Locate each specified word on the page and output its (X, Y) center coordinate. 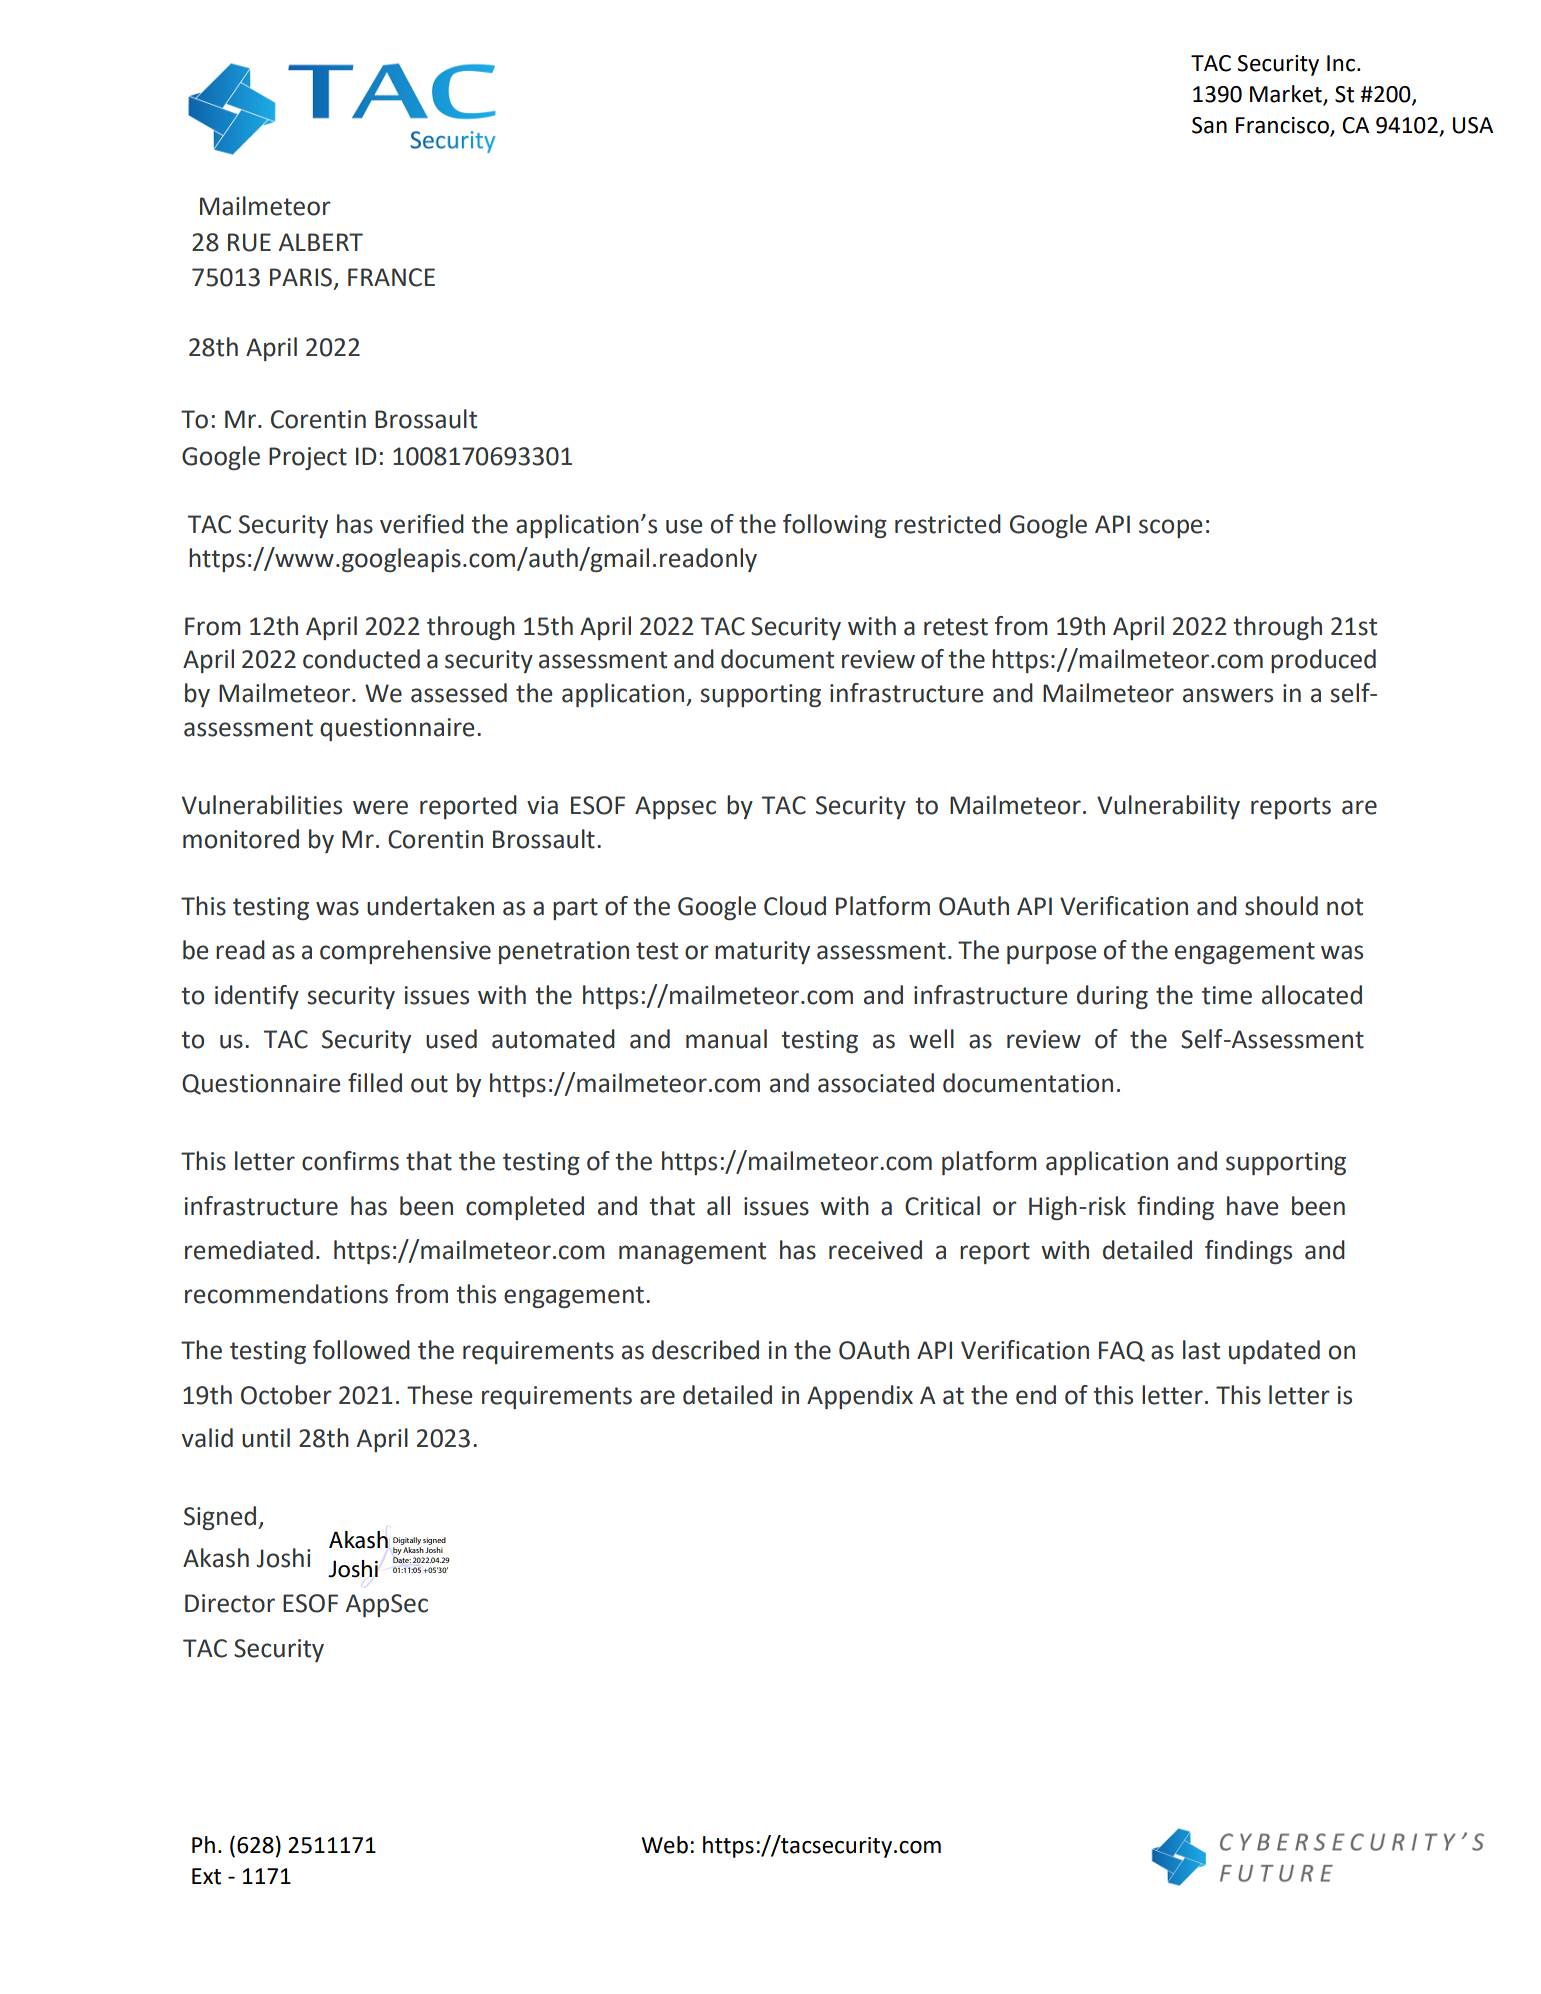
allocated (1312, 995)
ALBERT (321, 242)
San (1209, 125)
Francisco (1282, 125)
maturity (762, 952)
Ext (206, 1876)
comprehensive (405, 952)
